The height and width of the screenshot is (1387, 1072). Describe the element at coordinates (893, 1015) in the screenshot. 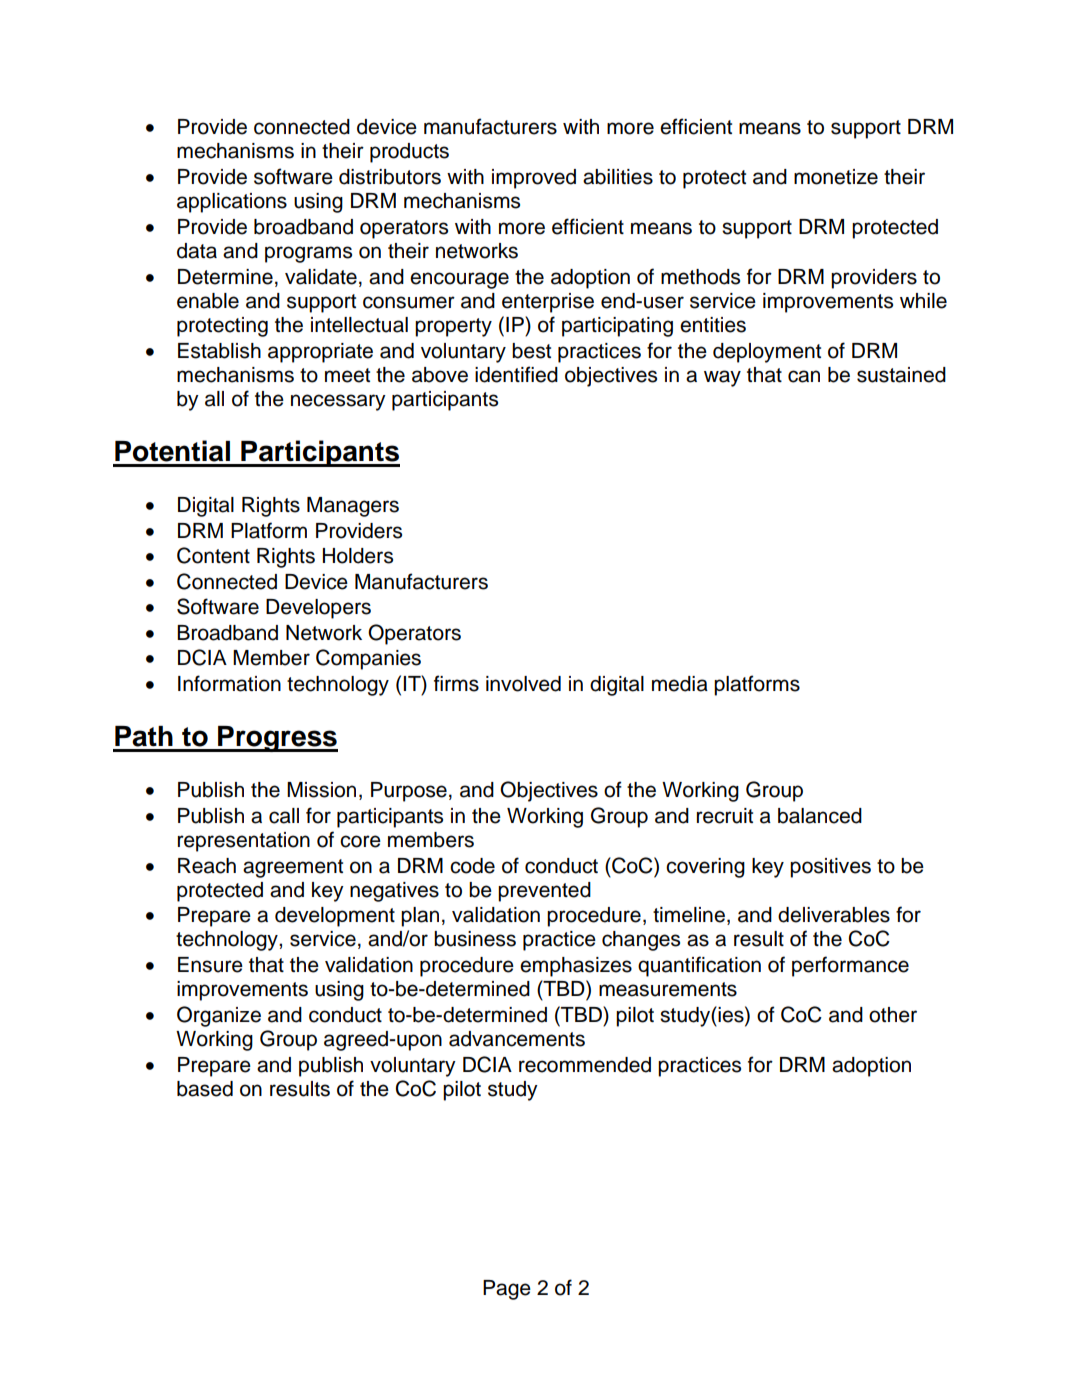

I see `other` at that location.
